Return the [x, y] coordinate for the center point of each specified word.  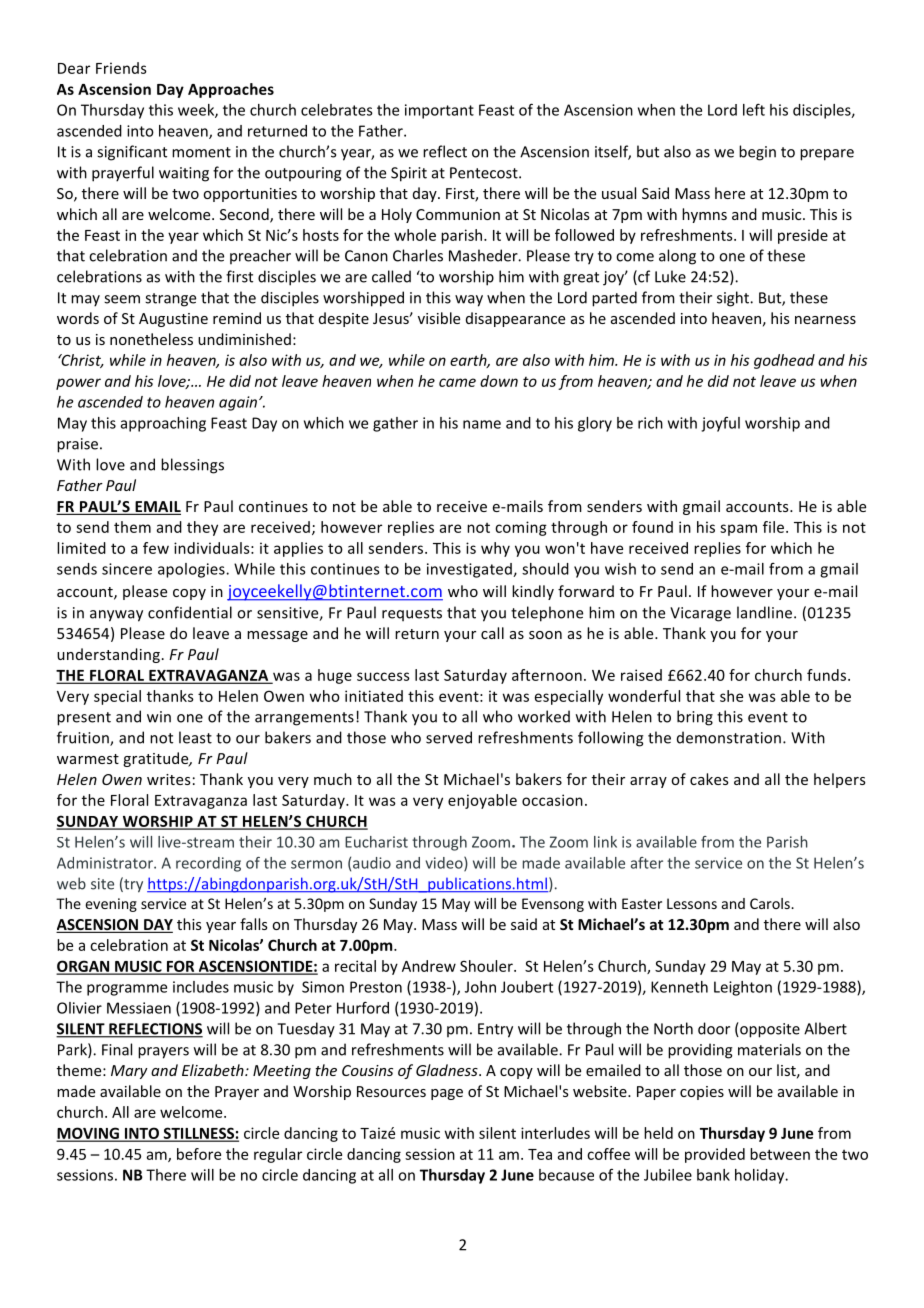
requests [412, 614]
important [439, 111]
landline [766, 612]
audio [372, 863]
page [447, 1094]
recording [208, 864]
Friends [121, 68]
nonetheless [151, 339]
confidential [190, 612]
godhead [784, 361]
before [199, 1154]
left [754, 109]
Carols [771, 903]
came [457, 382]
